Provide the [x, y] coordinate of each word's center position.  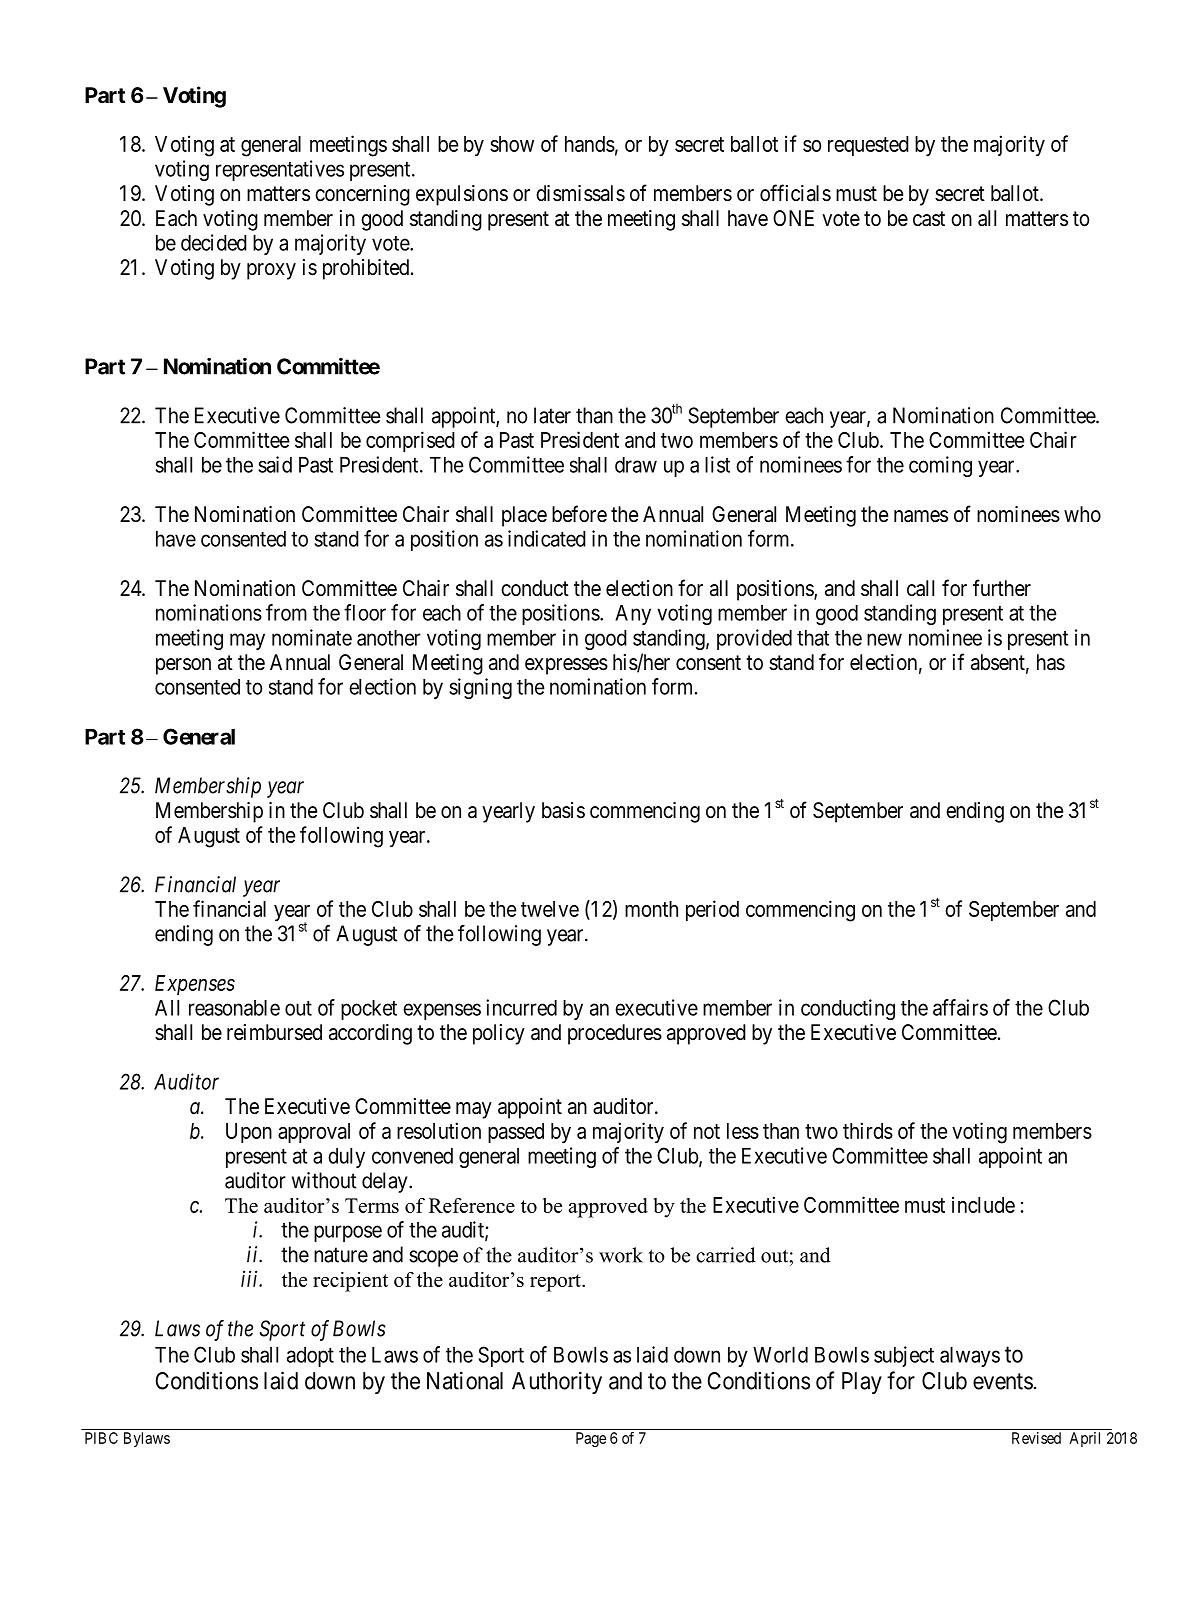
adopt [310, 1357]
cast [929, 219]
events [1003, 1381]
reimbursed [274, 1032]
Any [633, 615]
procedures [615, 1034]
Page [591, 1439]
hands [590, 144]
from [286, 612]
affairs [960, 1007]
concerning [362, 195]
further [1002, 588]
